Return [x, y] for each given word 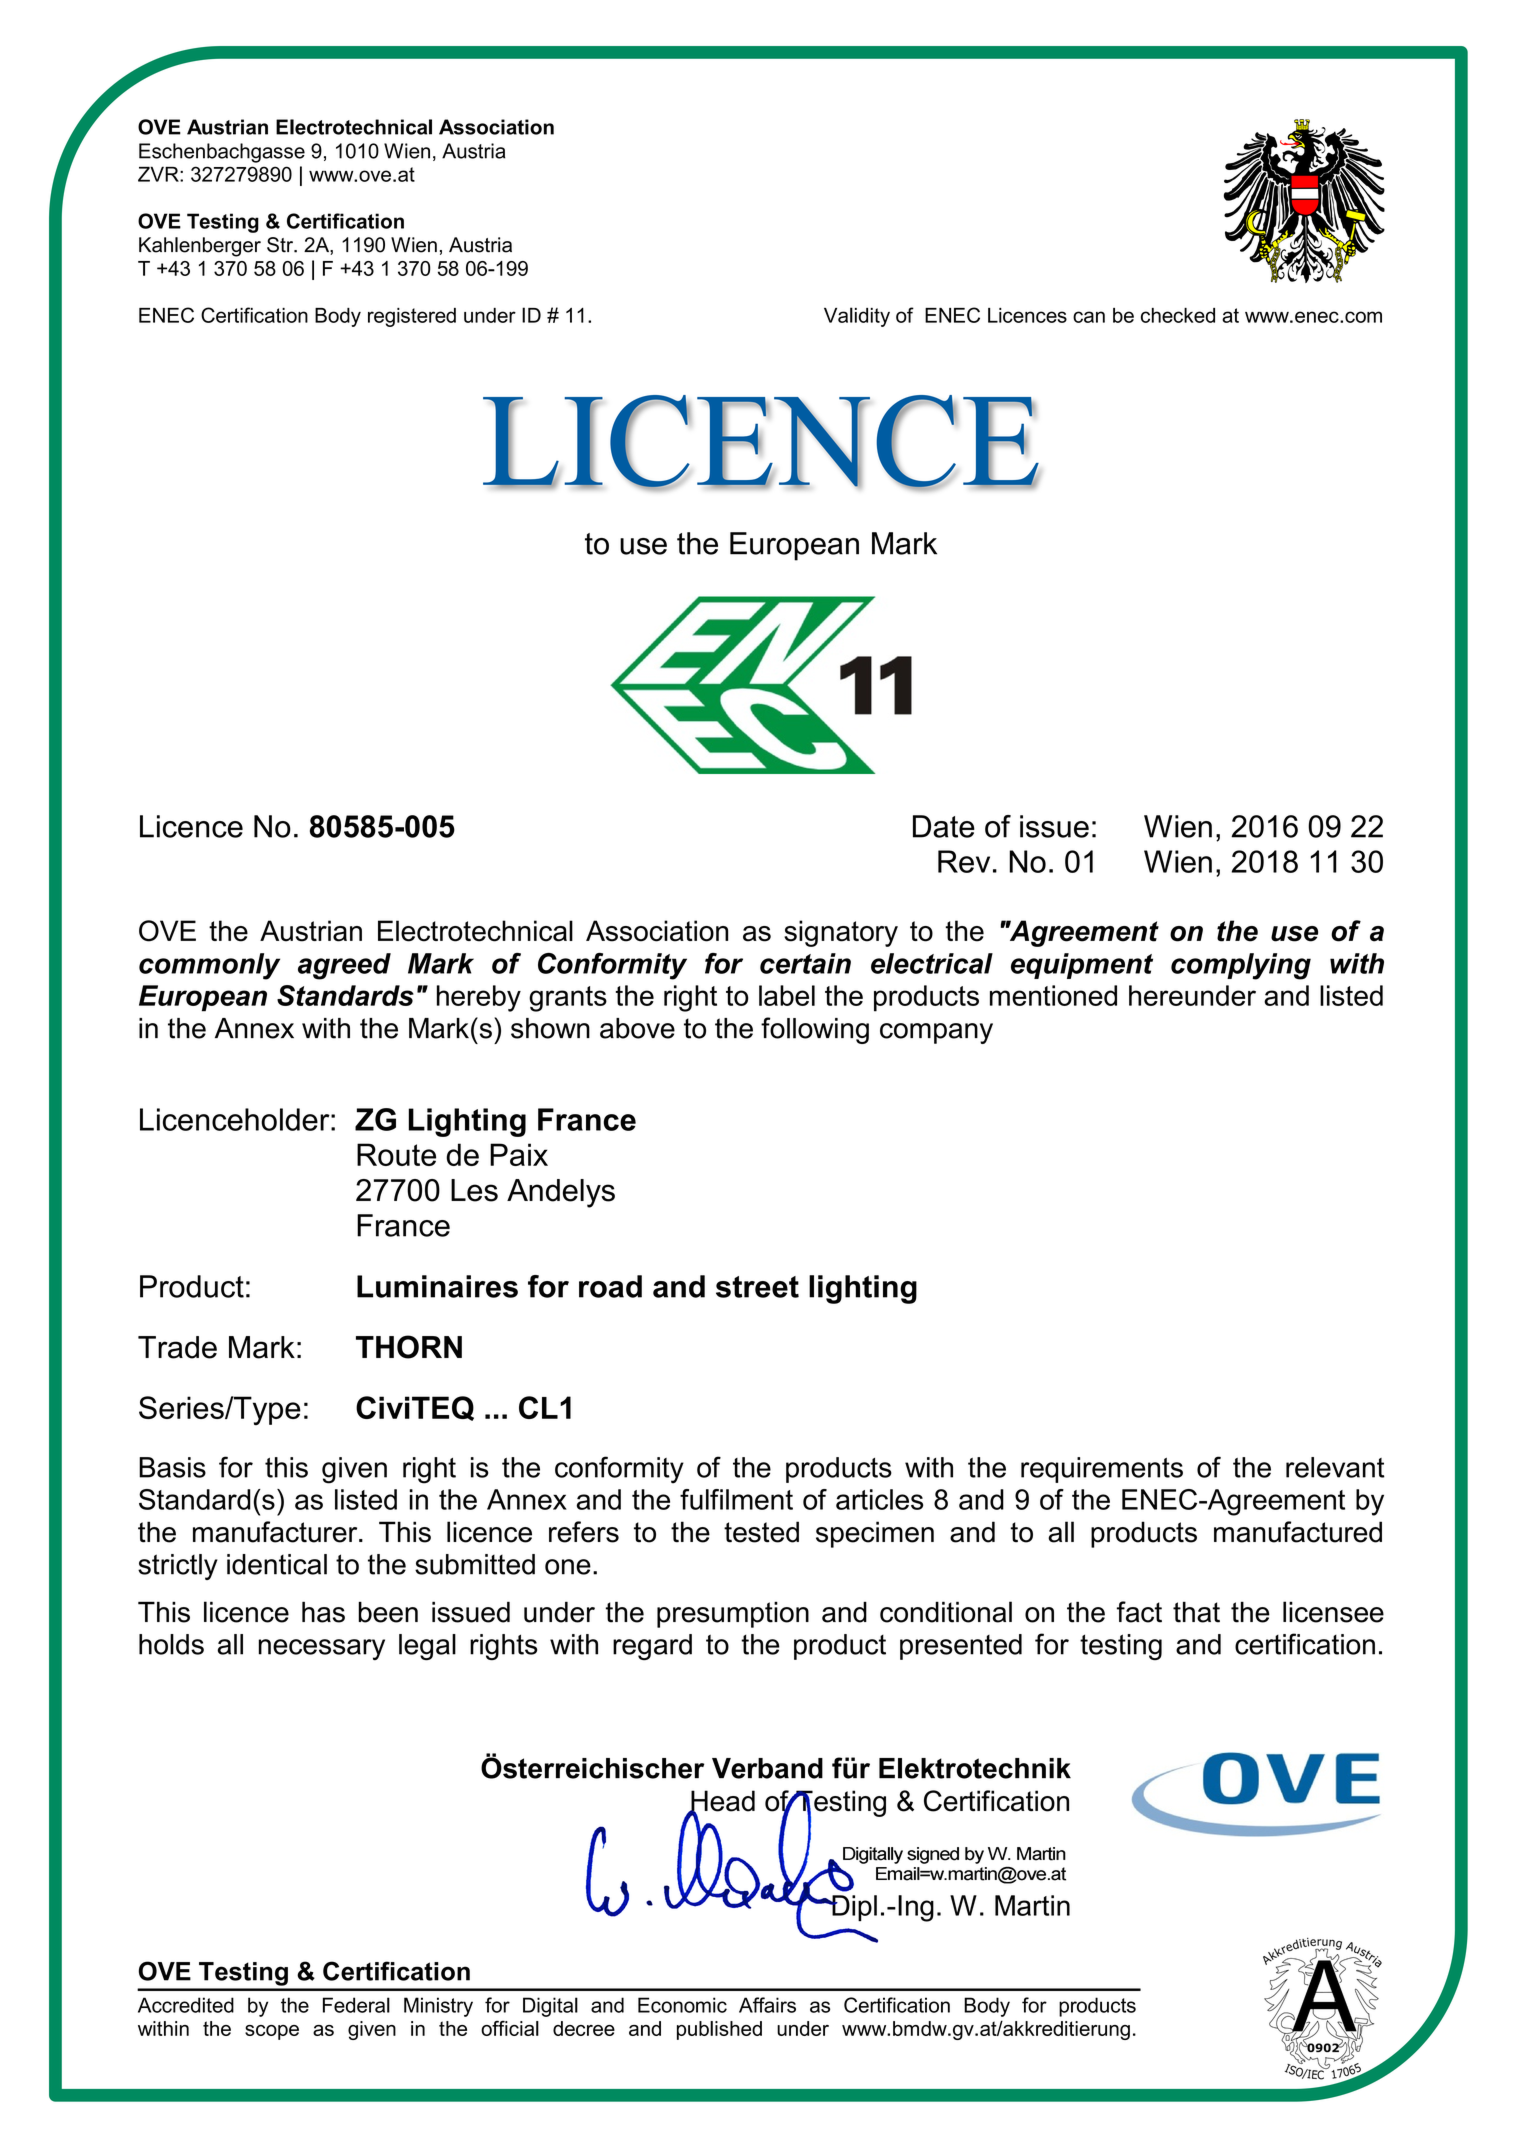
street [757, 1287]
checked [1178, 315]
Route [396, 1154]
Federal [356, 2005]
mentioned [1053, 995]
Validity [857, 317]
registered [412, 317]
